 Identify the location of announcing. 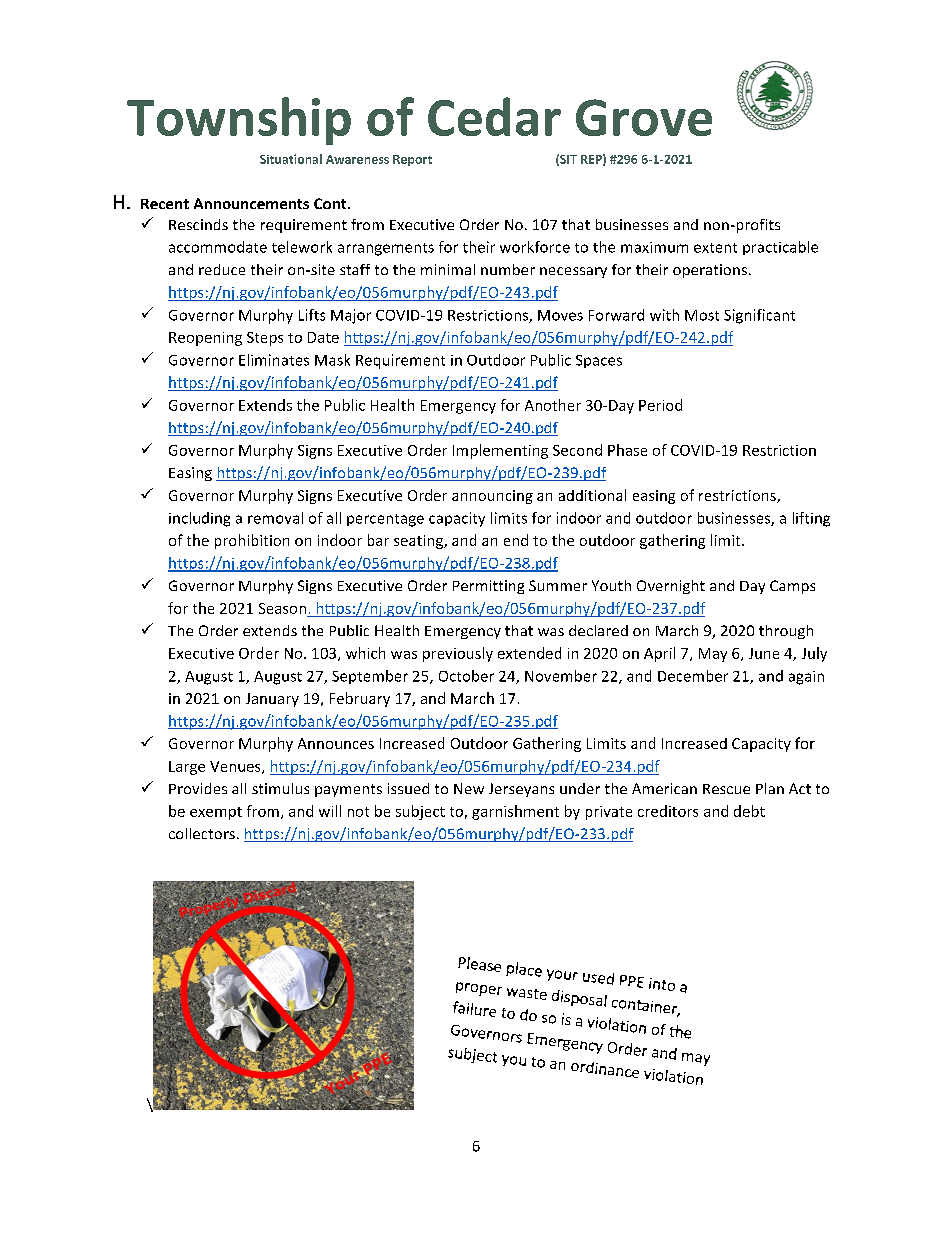
(492, 497).
